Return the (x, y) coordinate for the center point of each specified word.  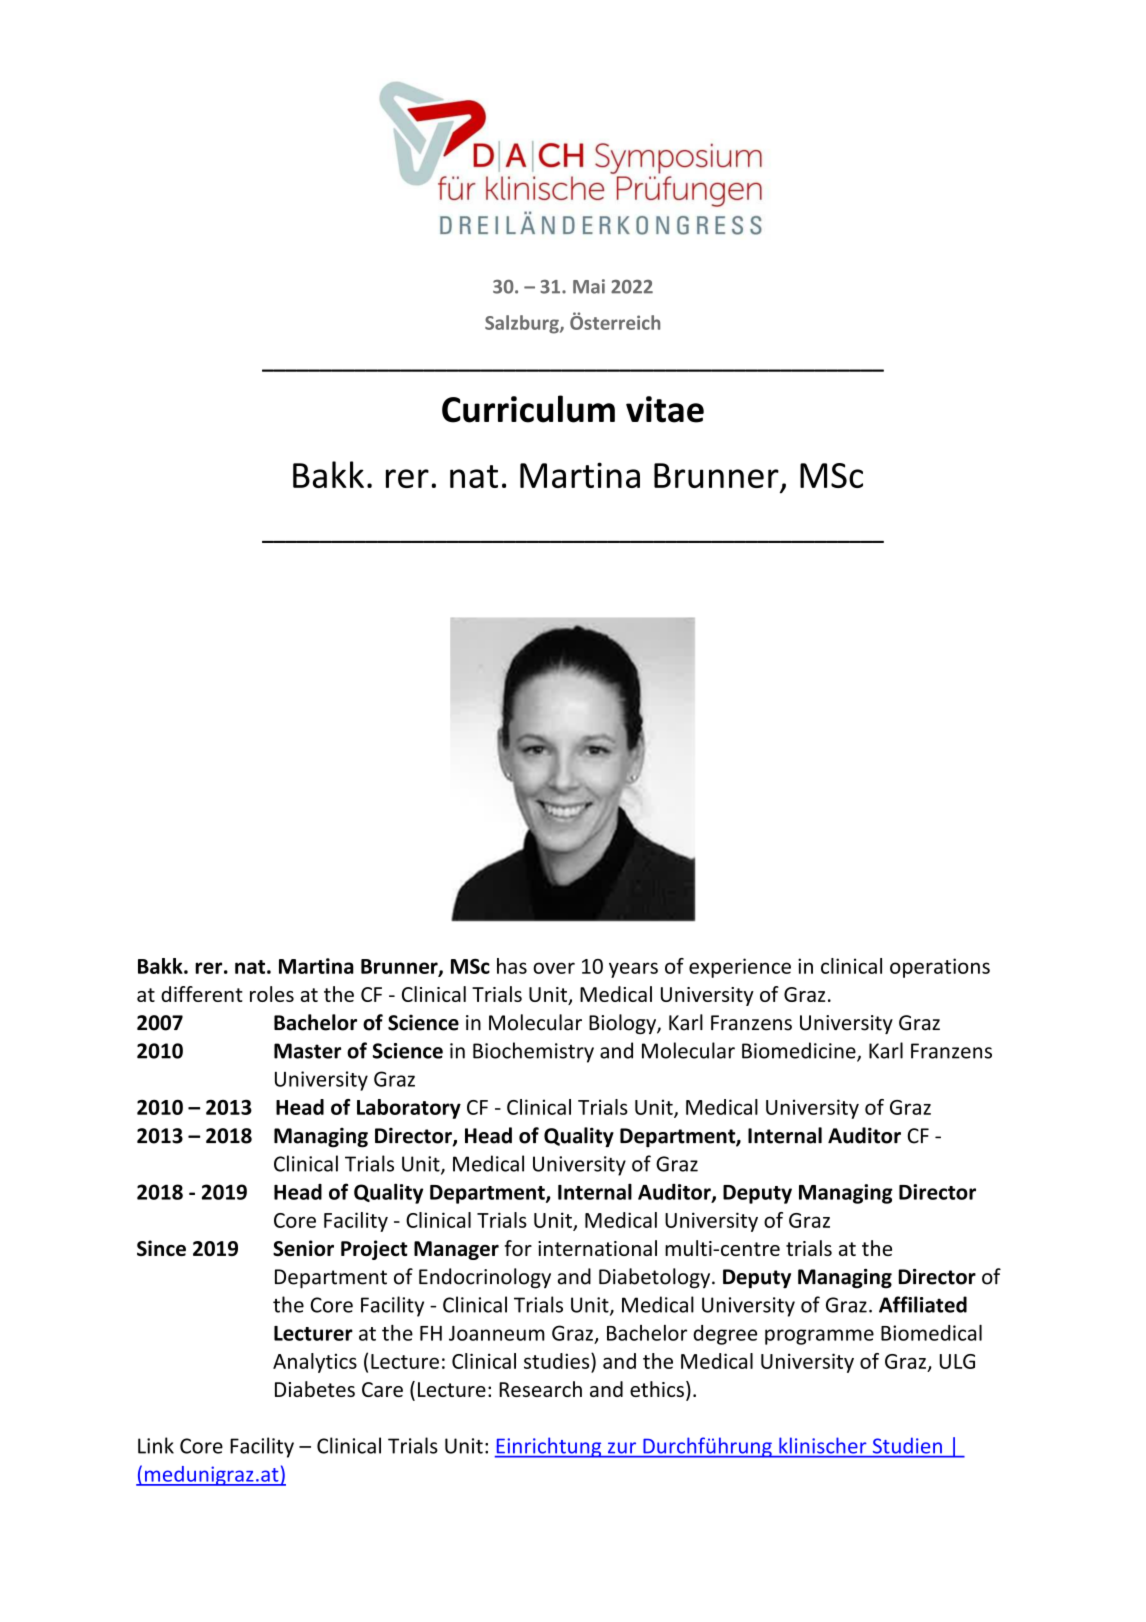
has (512, 966)
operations (940, 968)
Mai (589, 286)
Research (540, 1389)
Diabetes (315, 1389)
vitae (665, 409)
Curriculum (528, 409)
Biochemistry (533, 1052)
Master (307, 1051)
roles (272, 994)
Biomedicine (800, 1051)
